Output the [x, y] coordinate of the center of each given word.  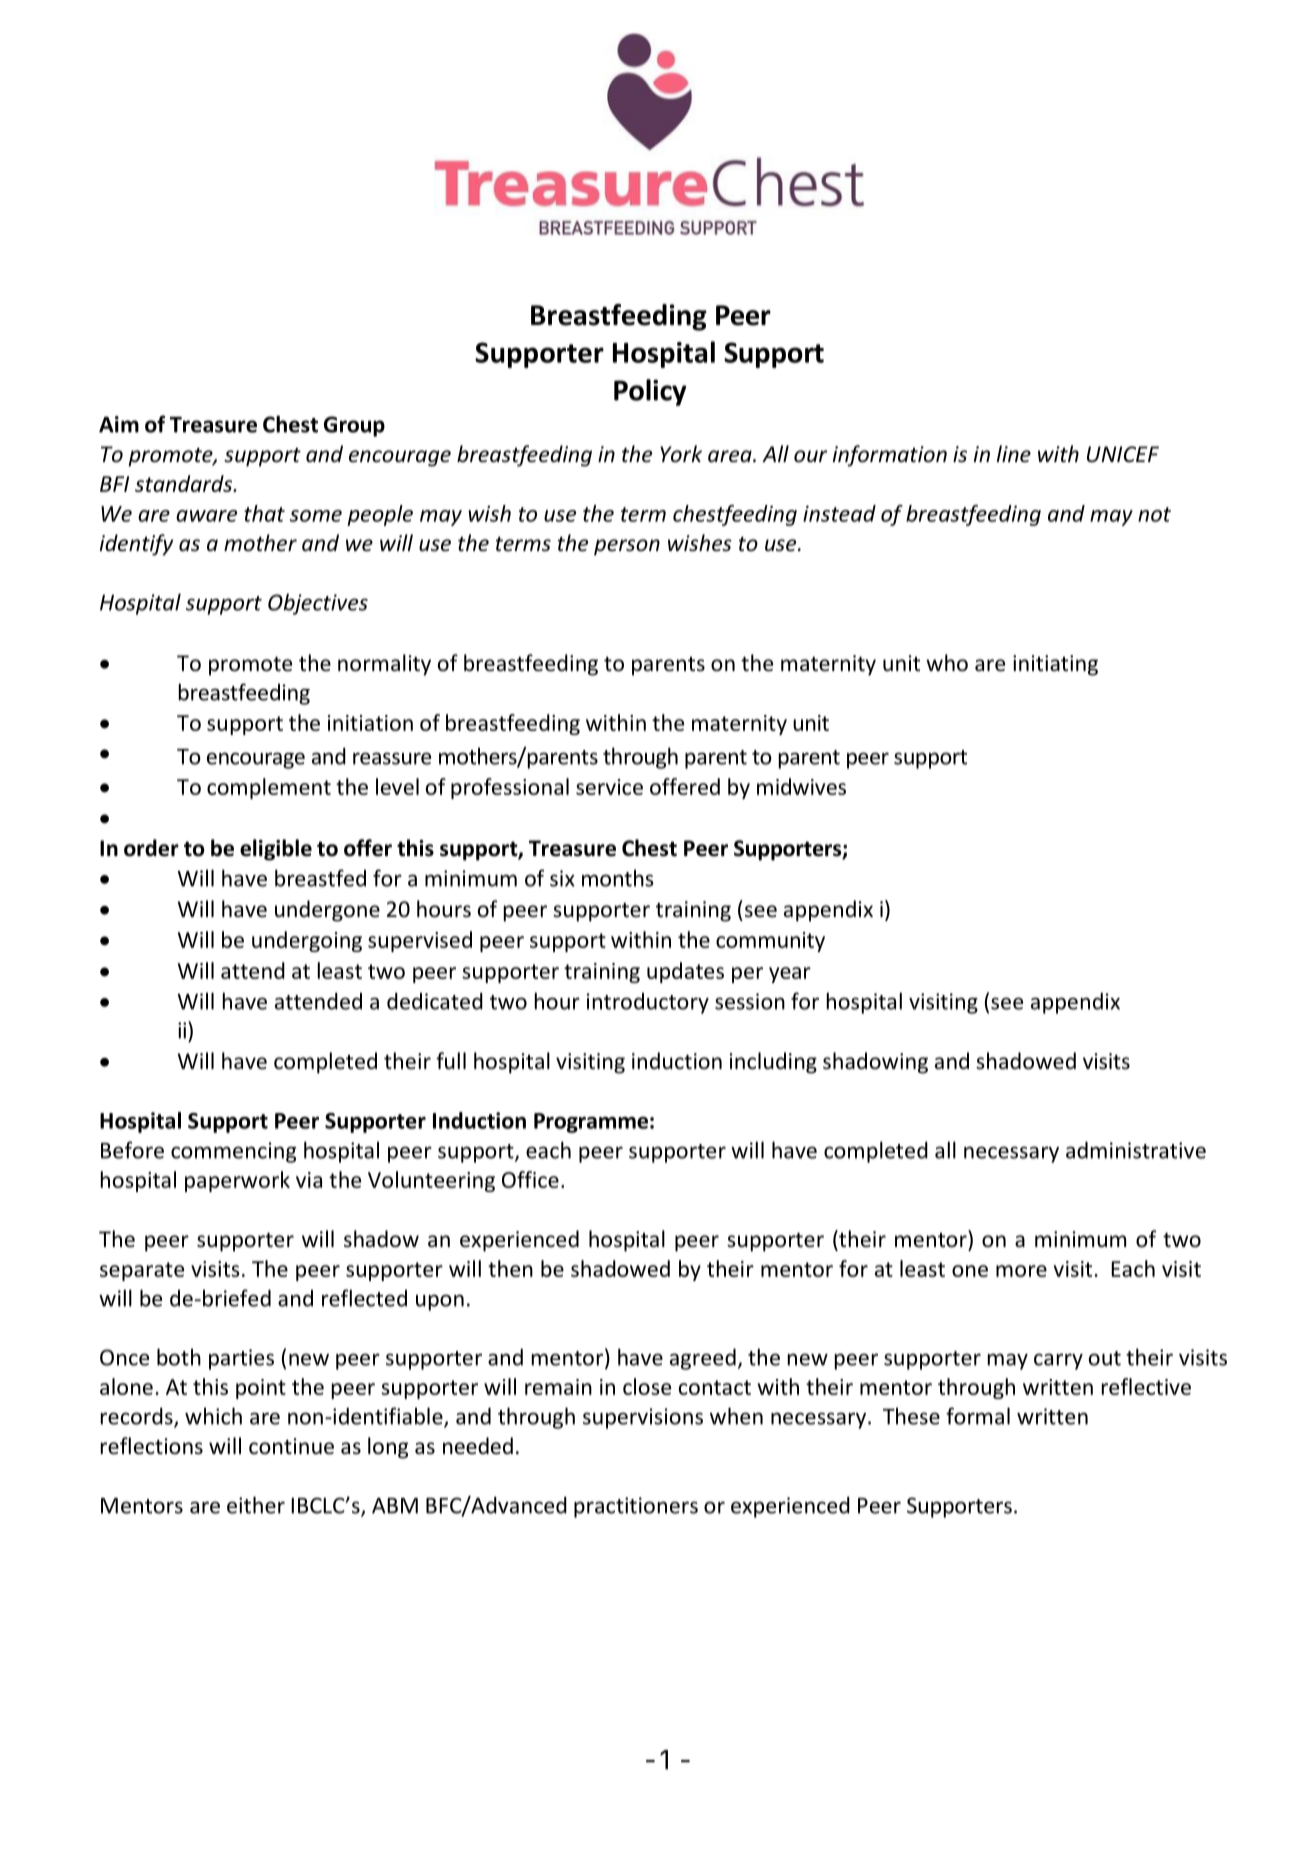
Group [354, 426]
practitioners [636, 1507]
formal [978, 1416]
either [256, 1505]
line [1014, 454]
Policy [650, 392]
